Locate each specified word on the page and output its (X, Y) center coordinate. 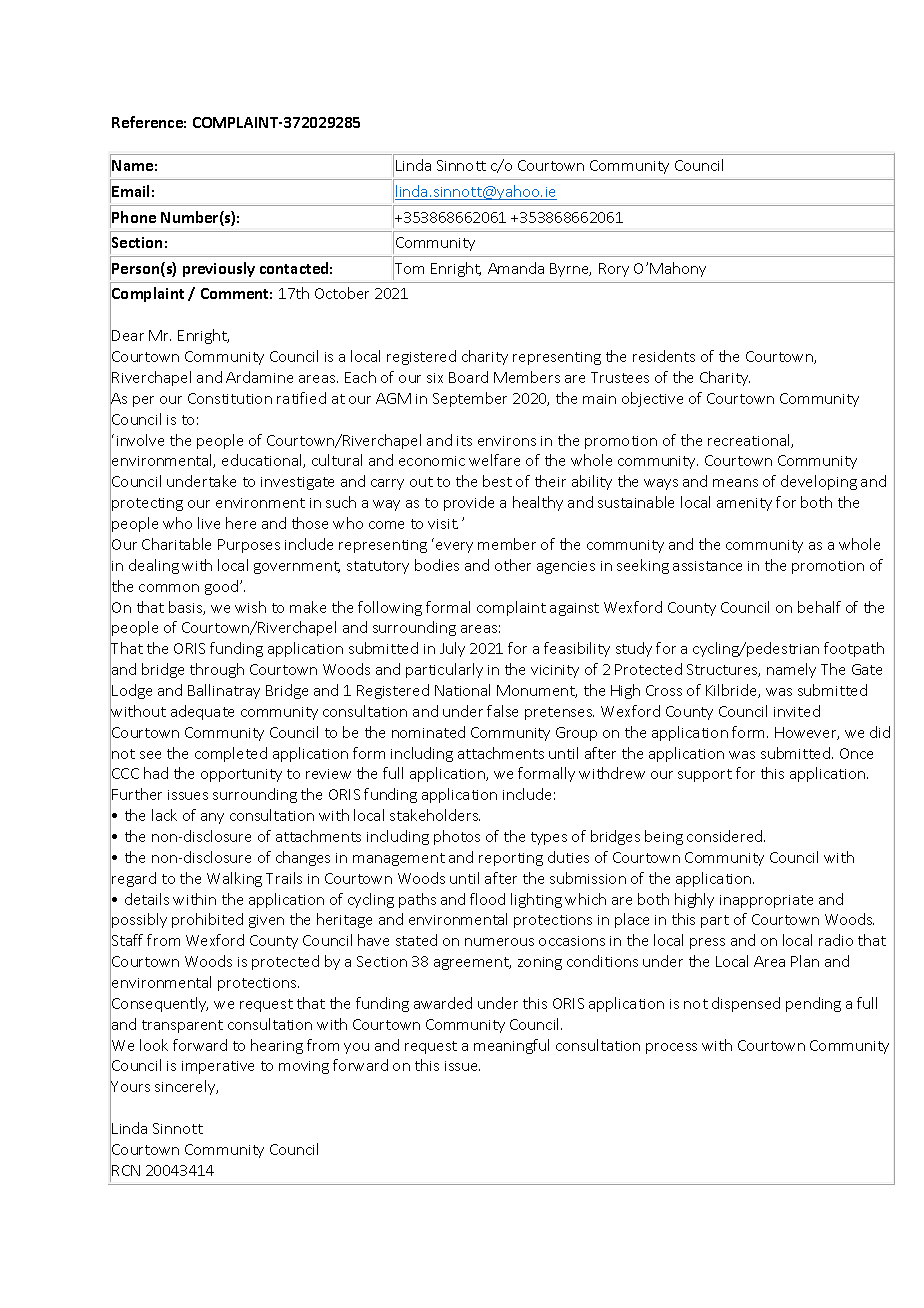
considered (726, 836)
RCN (126, 1170)
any (212, 818)
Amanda (516, 268)
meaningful (511, 1046)
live (209, 523)
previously (219, 269)
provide (469, 503)
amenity (744, 504)
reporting (511, 859)
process (671, 1048)
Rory (614, 270)
